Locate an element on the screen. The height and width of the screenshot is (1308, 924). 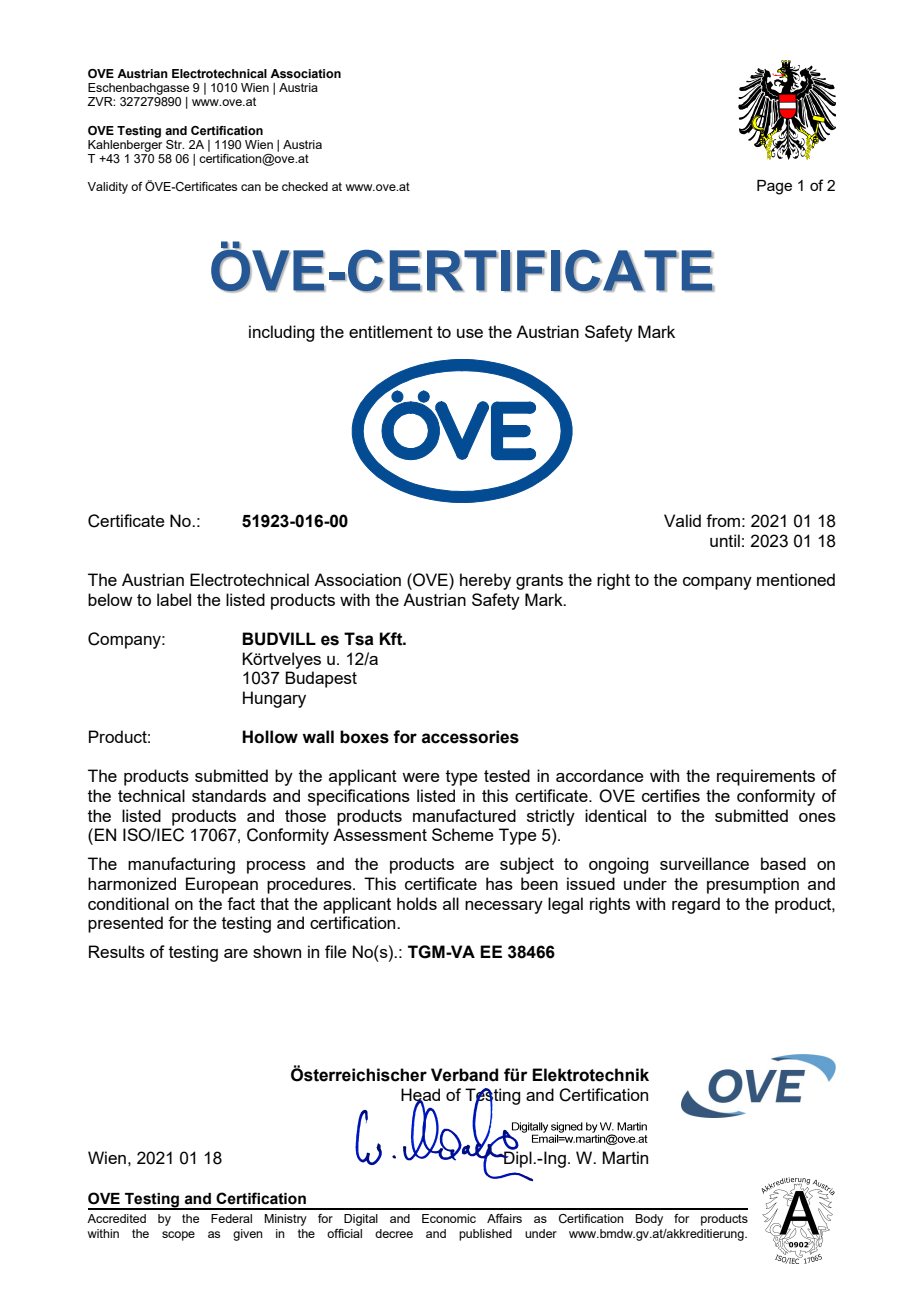
hereby is located at coordinates (485, 581).
